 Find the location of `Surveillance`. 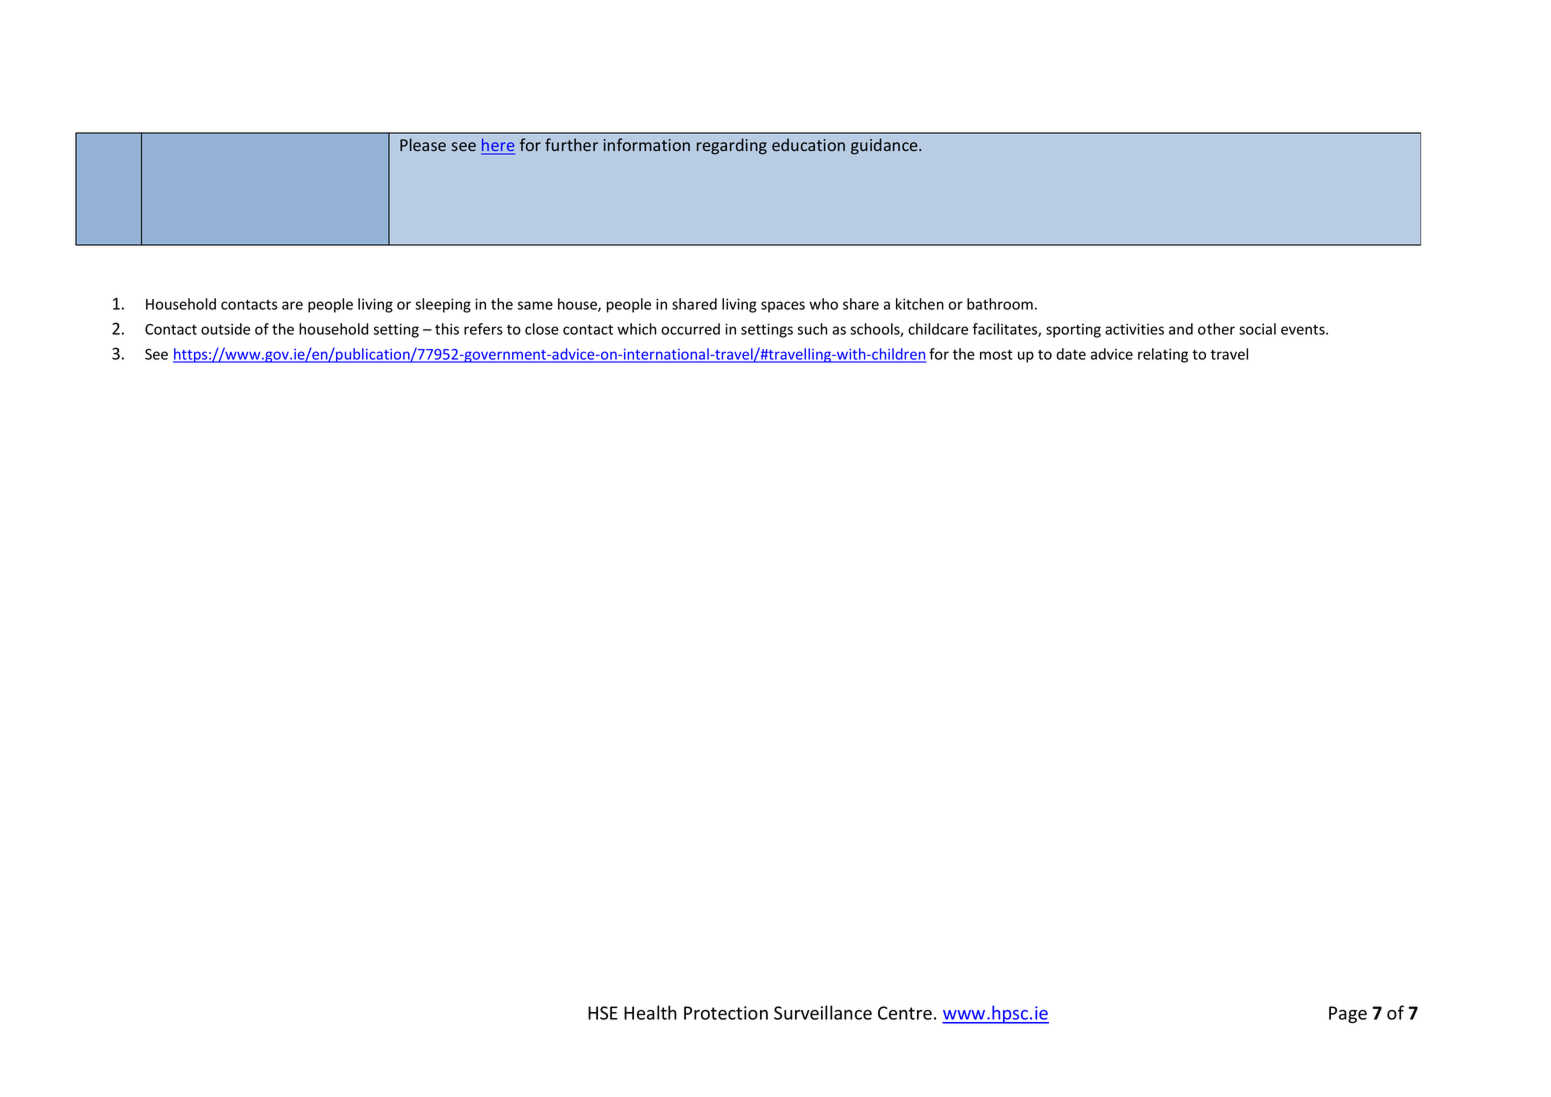

Surveillance is located at coordinates (823, 1012).
